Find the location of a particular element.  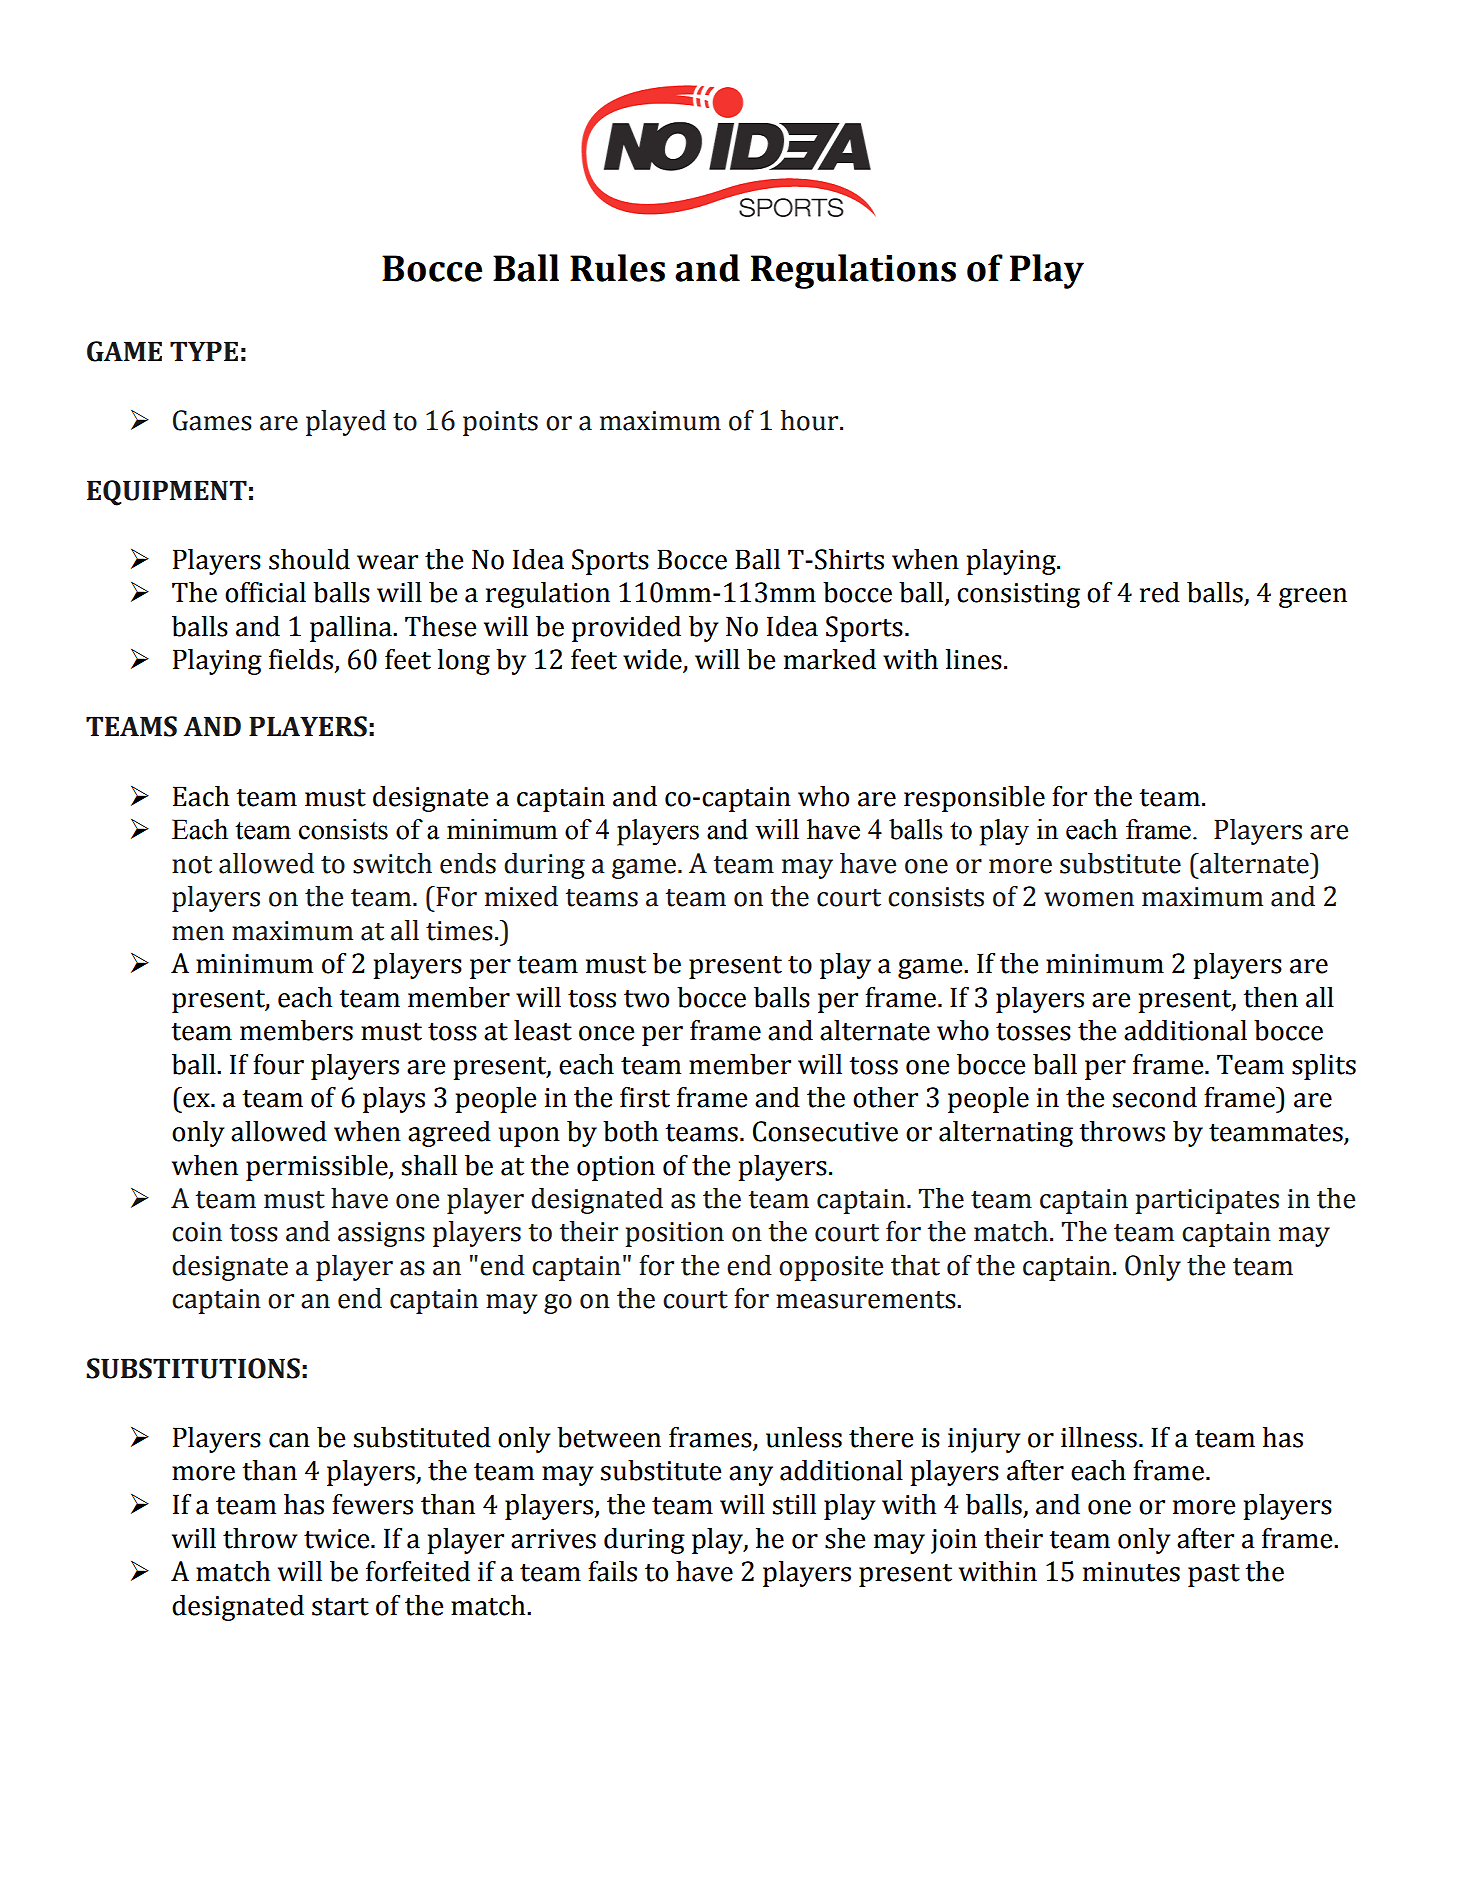

twice is located at coordinates (338, 1539).
